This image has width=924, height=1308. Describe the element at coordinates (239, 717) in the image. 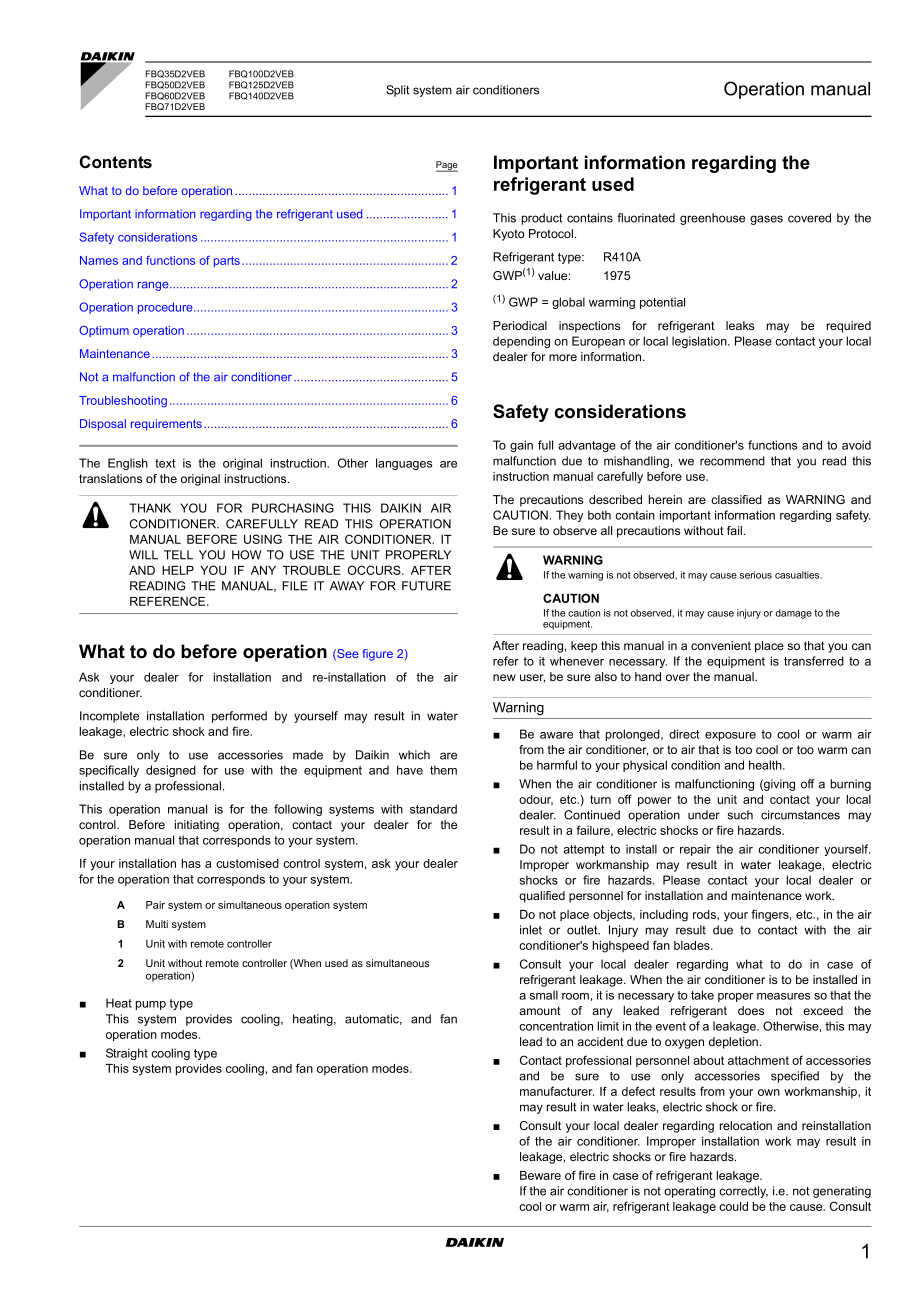

I see `performed` at that location.
